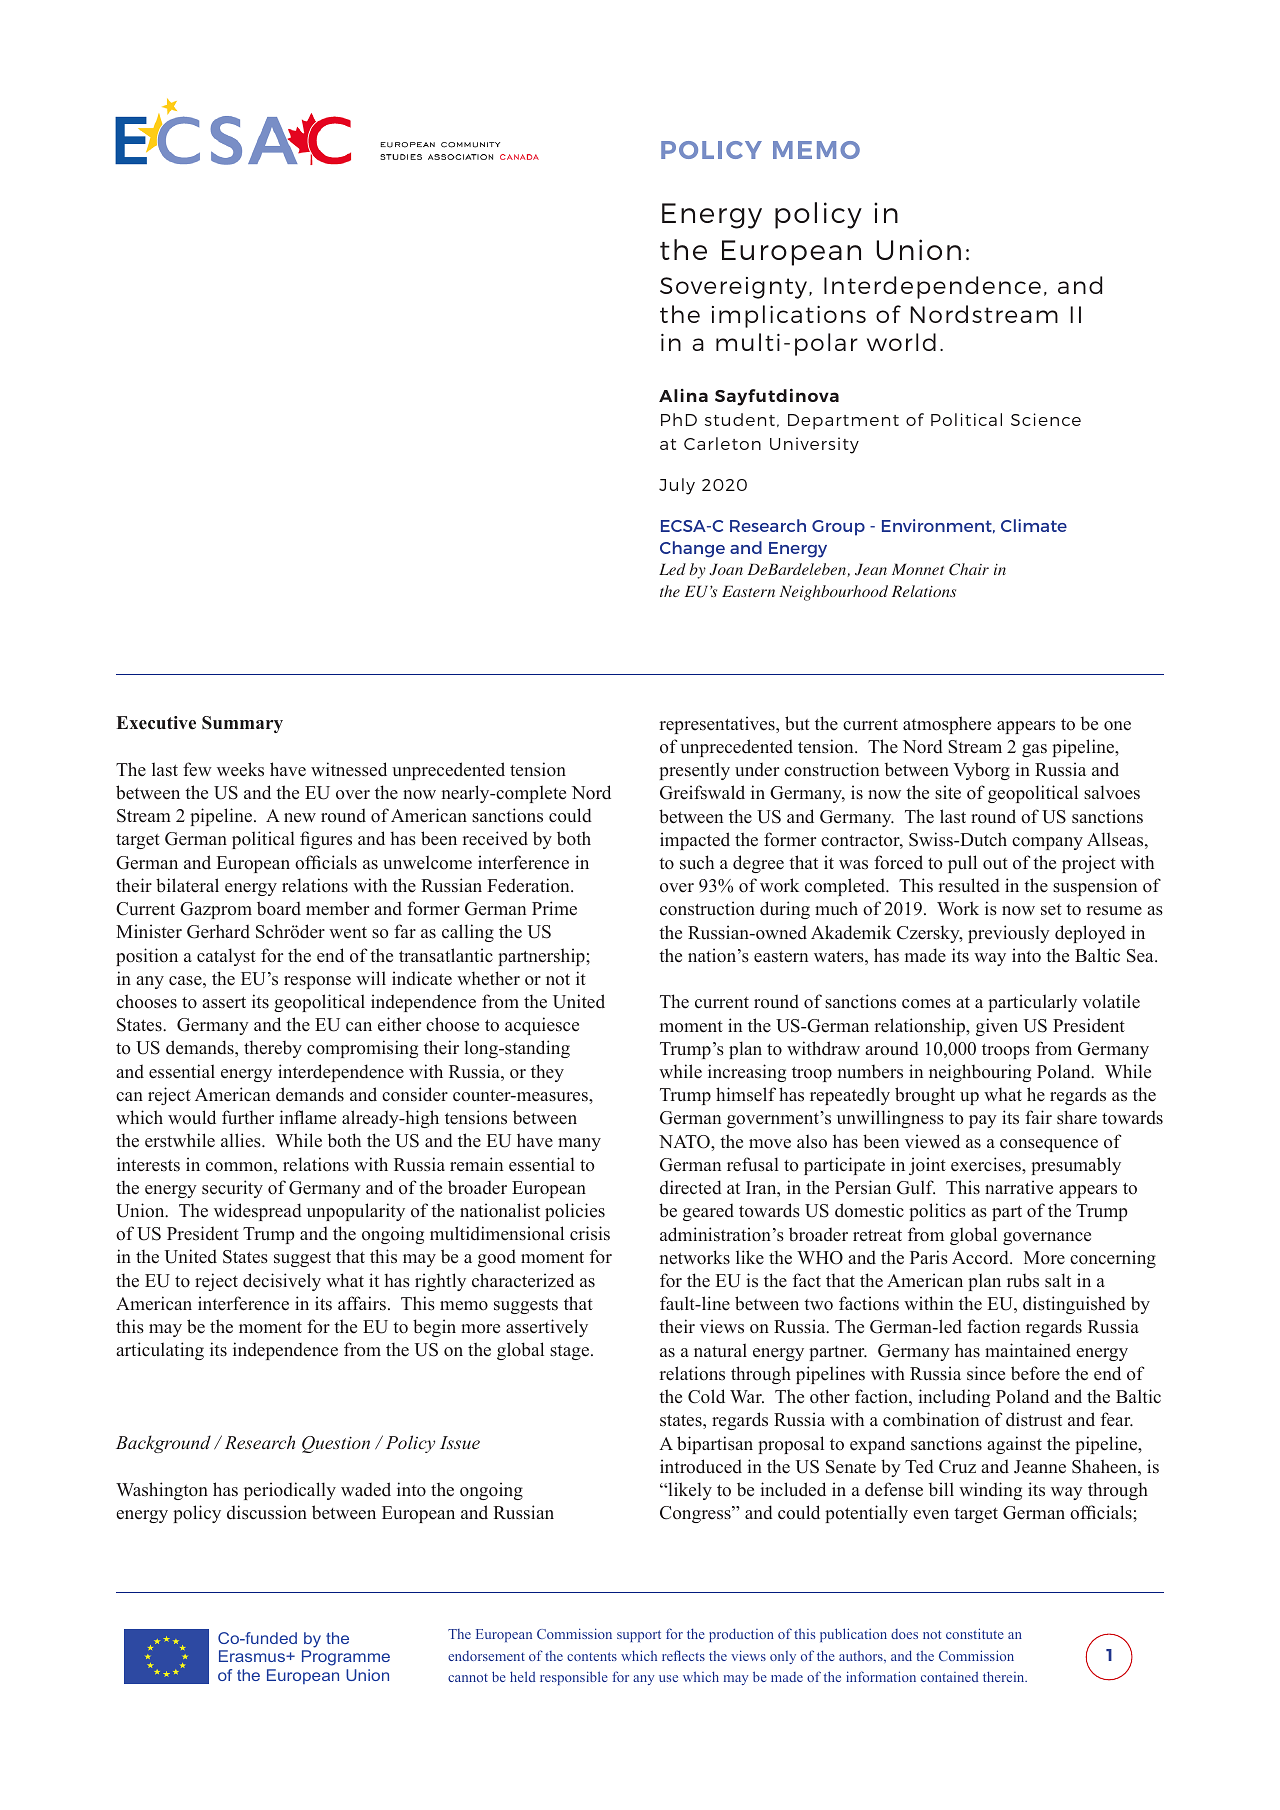  I want to click on support, so click(639, 1636).
